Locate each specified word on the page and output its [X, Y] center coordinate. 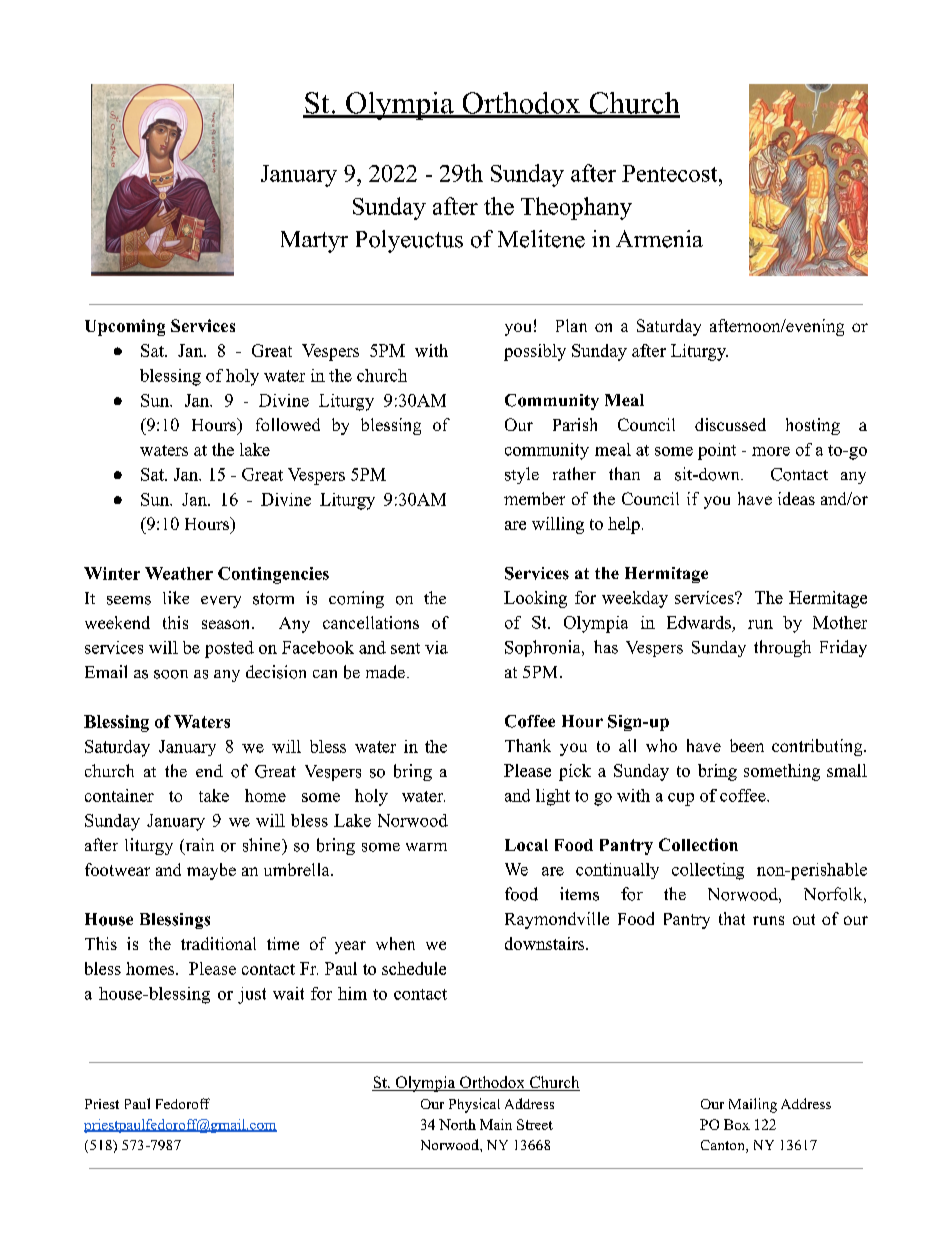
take [214, 795]
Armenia [659, 239]
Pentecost [671, 173]
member [534, 498]
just [252, 995]
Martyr [314, 242]
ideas [796, 498]
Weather [179, 573]
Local [526, 845]
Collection [698, 844]
